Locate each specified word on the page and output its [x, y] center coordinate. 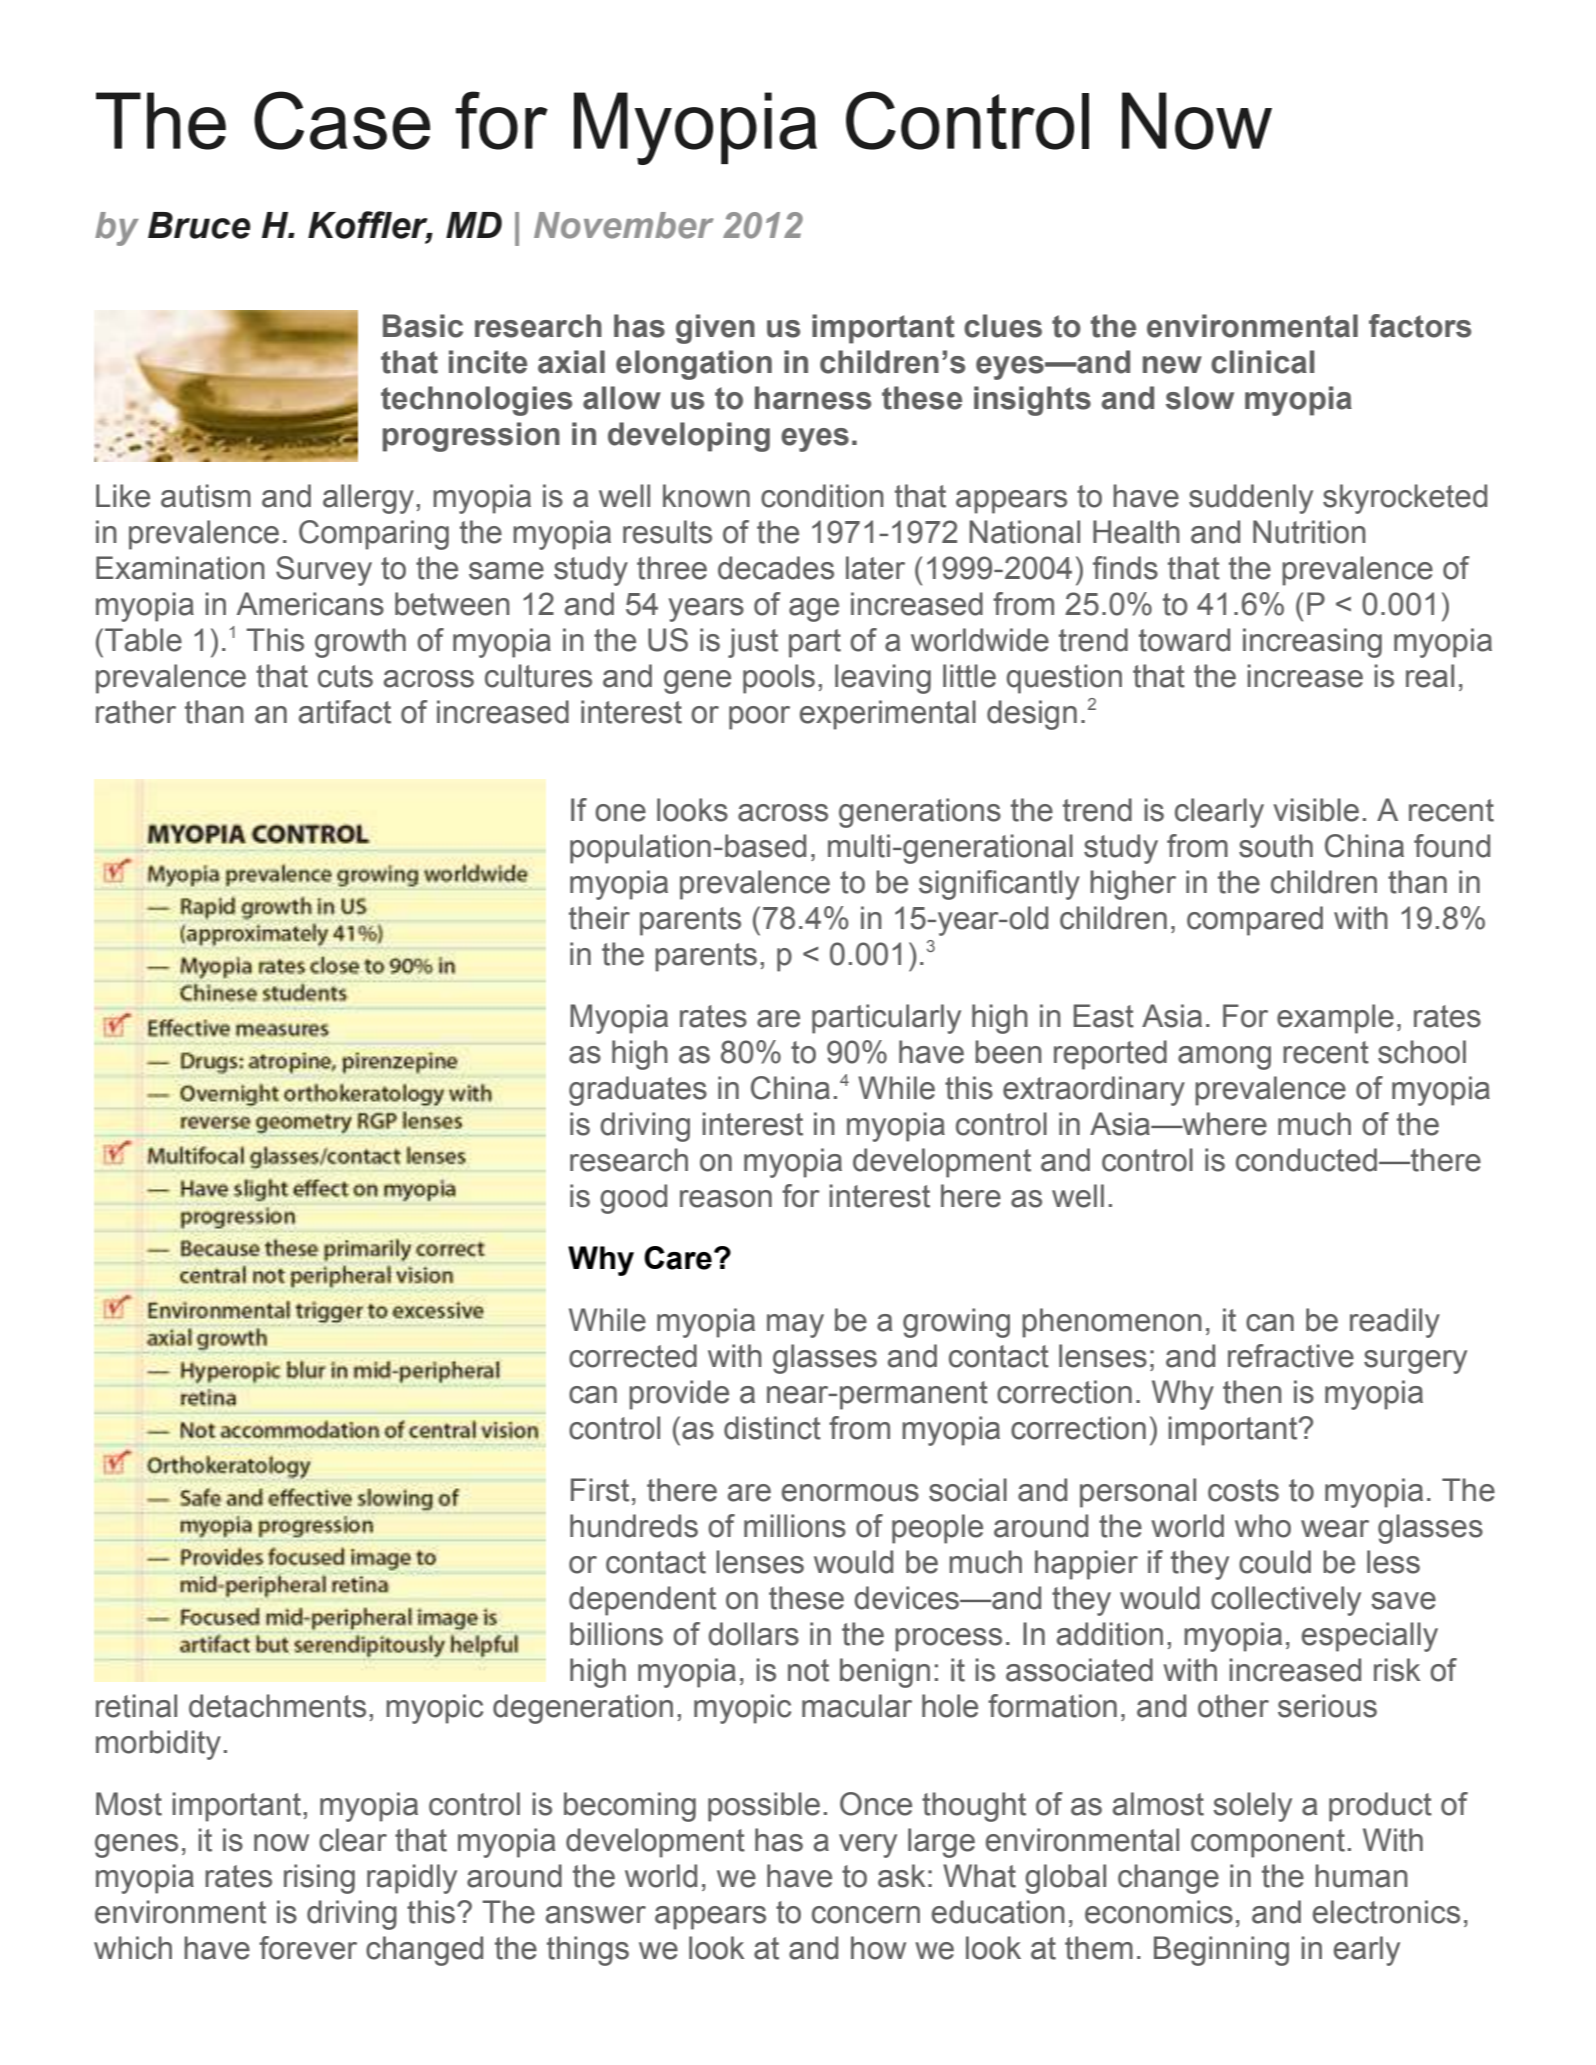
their [599, 918]
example [1335, 1019]
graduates [638, 1091]
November [624, 225]
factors [1420, 326]
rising [319, 1879]
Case [342, 120]
